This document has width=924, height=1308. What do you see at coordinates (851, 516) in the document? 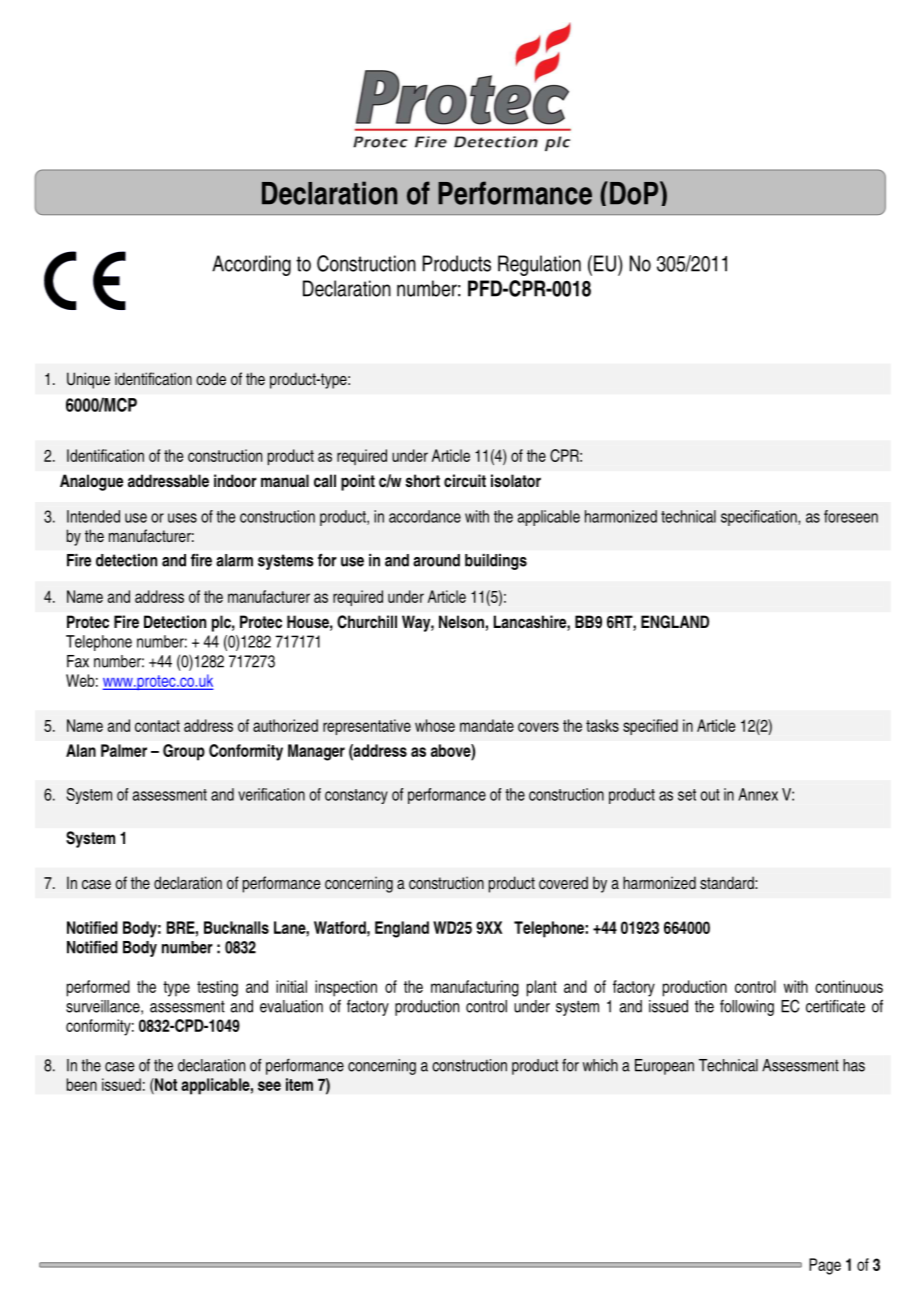
I see `foreseen` at bounding box center [851, 516].
